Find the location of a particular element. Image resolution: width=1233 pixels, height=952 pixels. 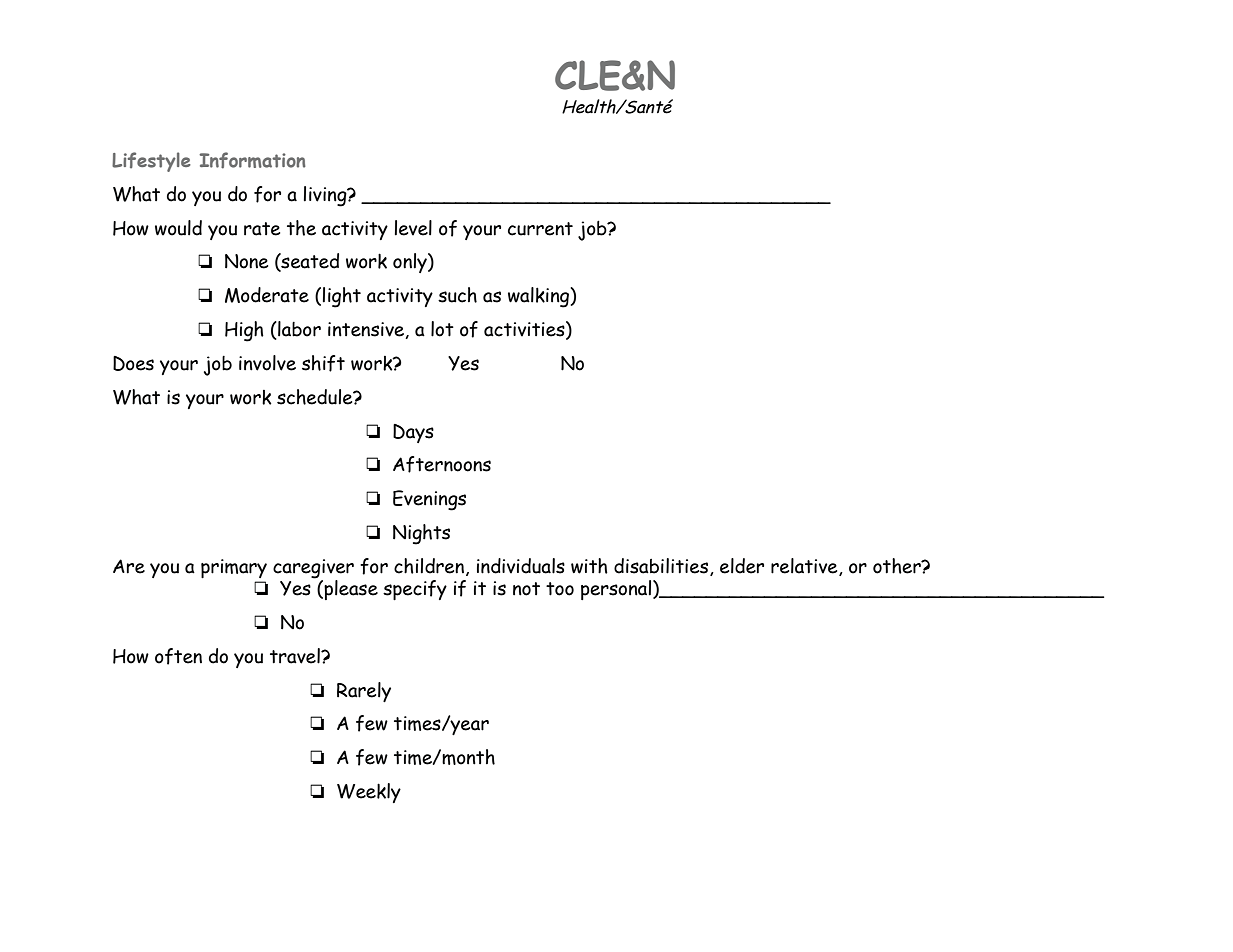

level is located at coordinates (413, 228).
